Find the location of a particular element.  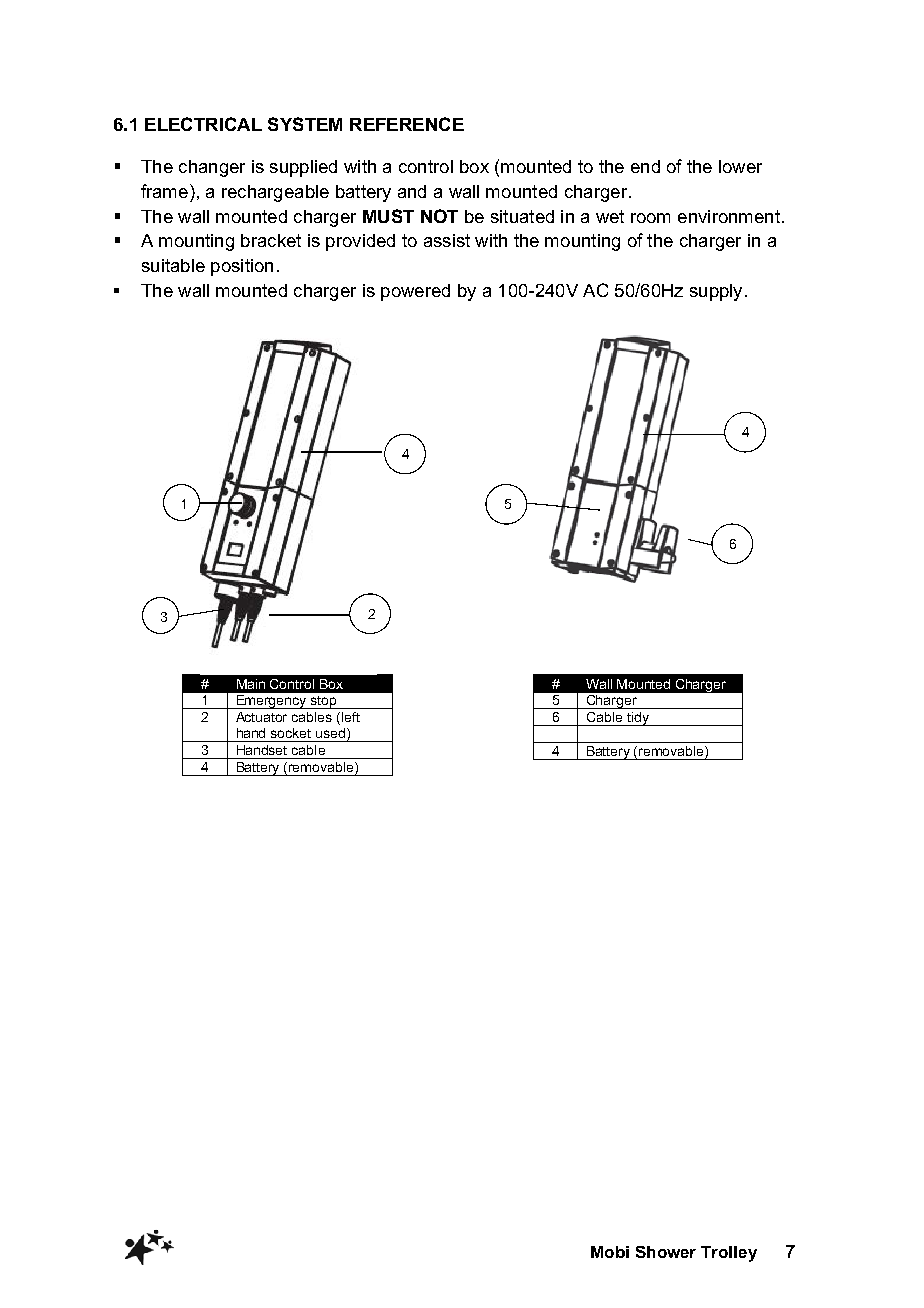

Mobi is located at coordinates (610, 1252).
